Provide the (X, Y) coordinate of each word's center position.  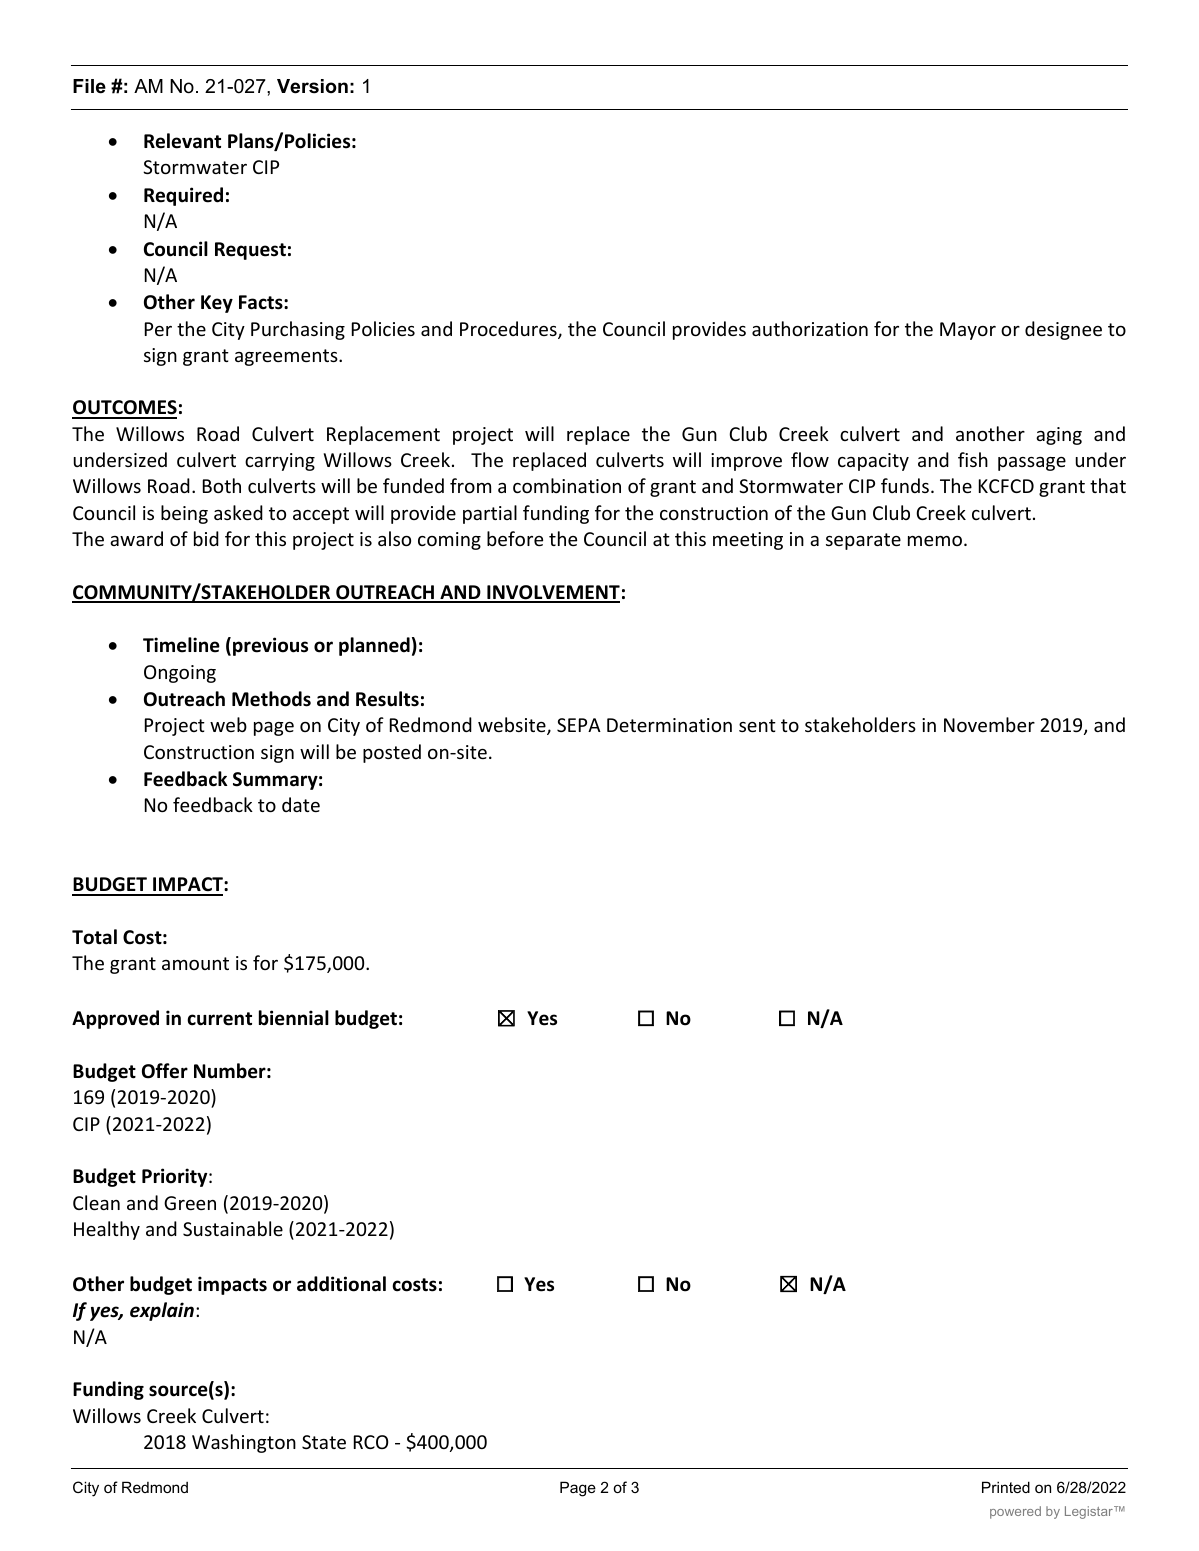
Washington (244, 1443)
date (301, 804)
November (989, 724)
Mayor (968, 331)
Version (312, 86)
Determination (669, 725)
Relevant (182, 141)
